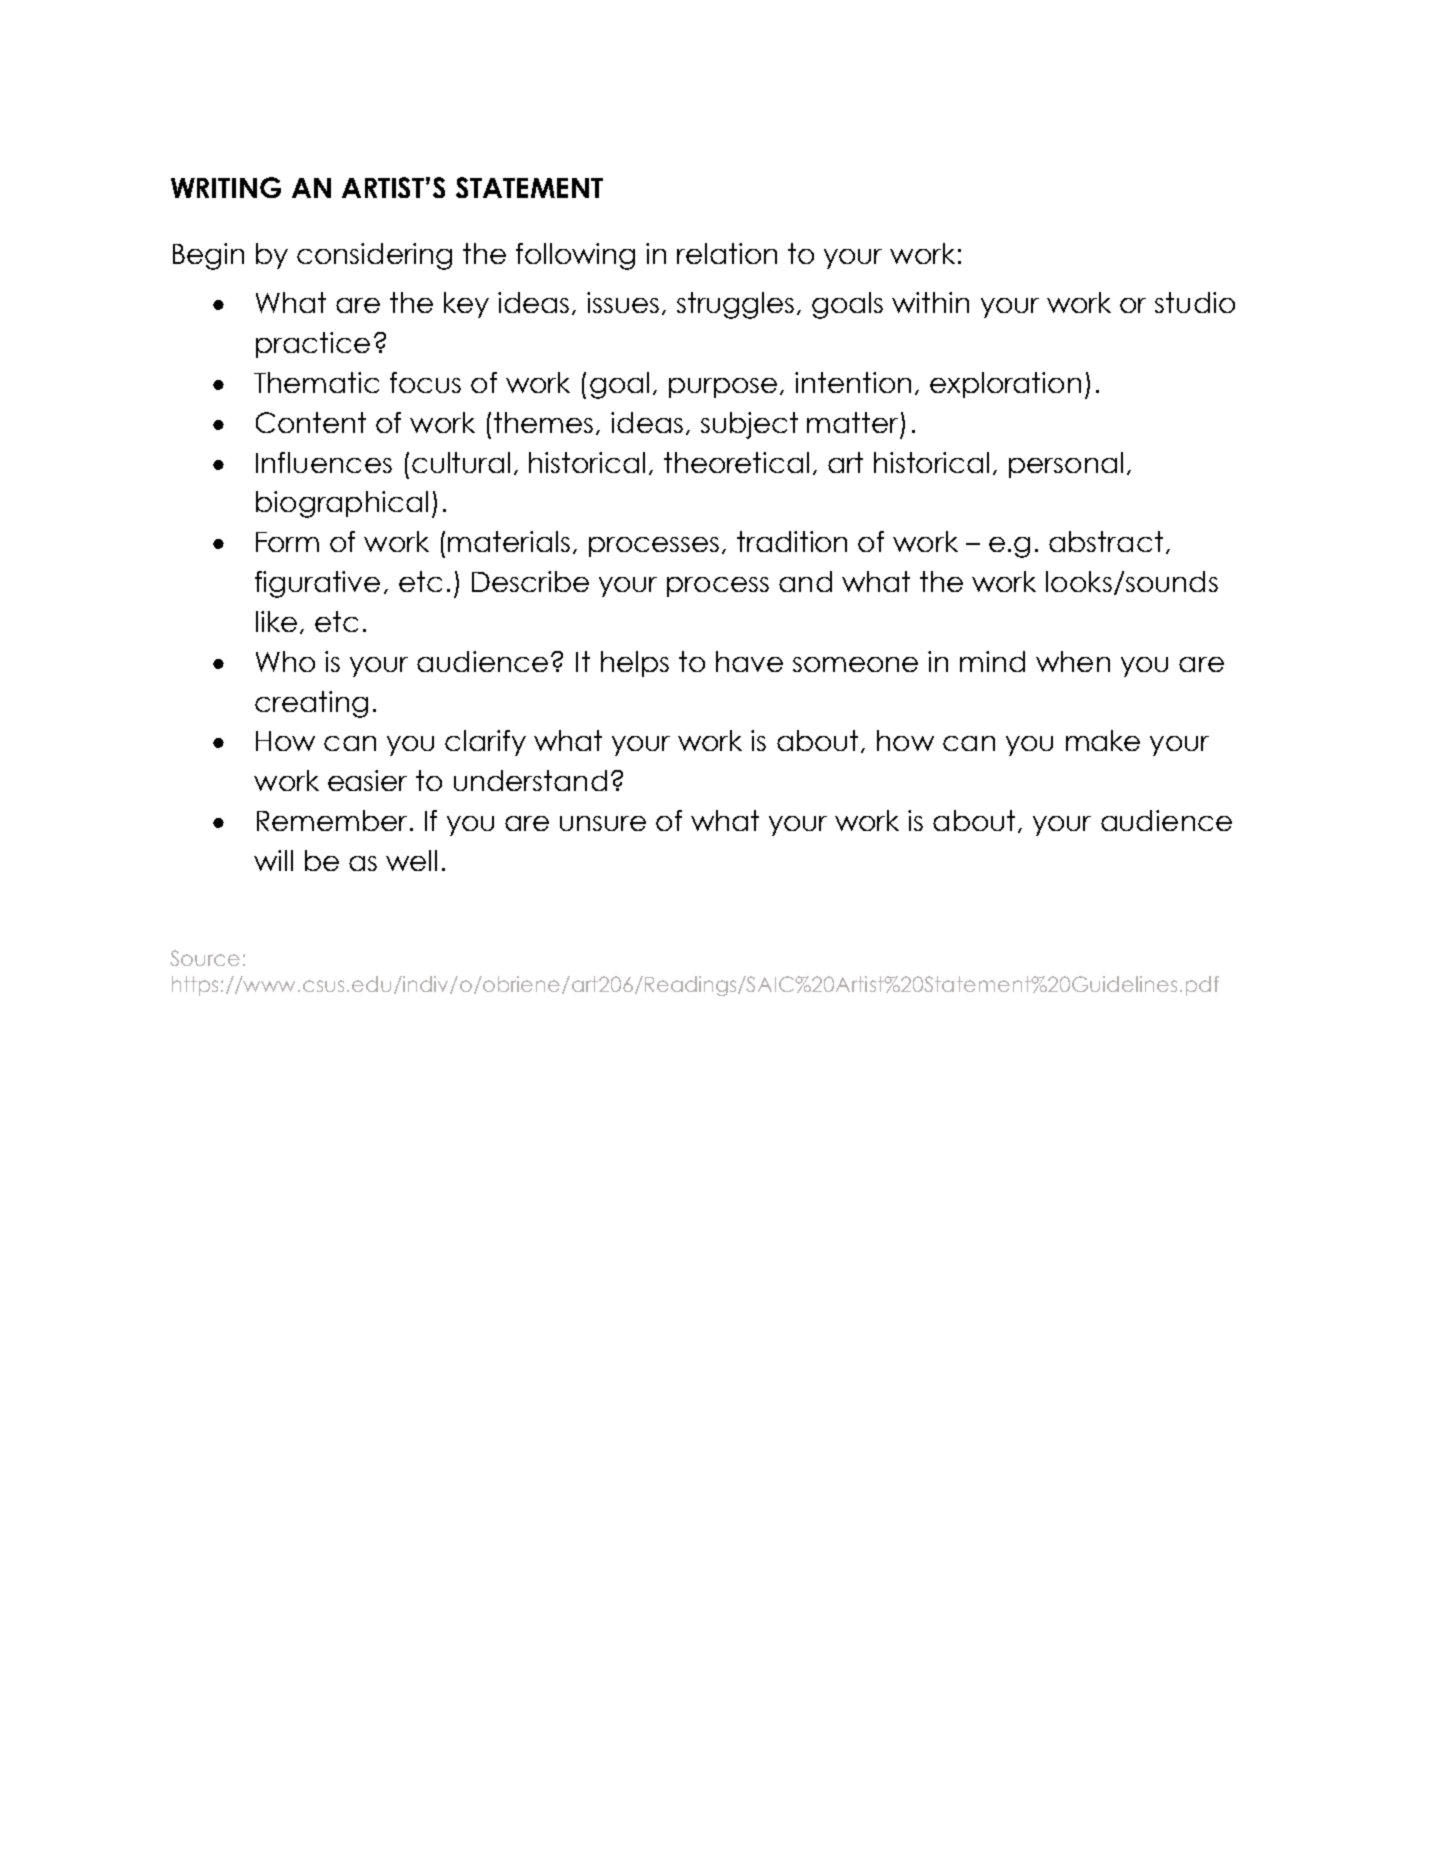 This document has width=1441, height=1865. What do you see at coordinates (530, 780) in the document?
I see `understand` at bounding box center [530, 780].
